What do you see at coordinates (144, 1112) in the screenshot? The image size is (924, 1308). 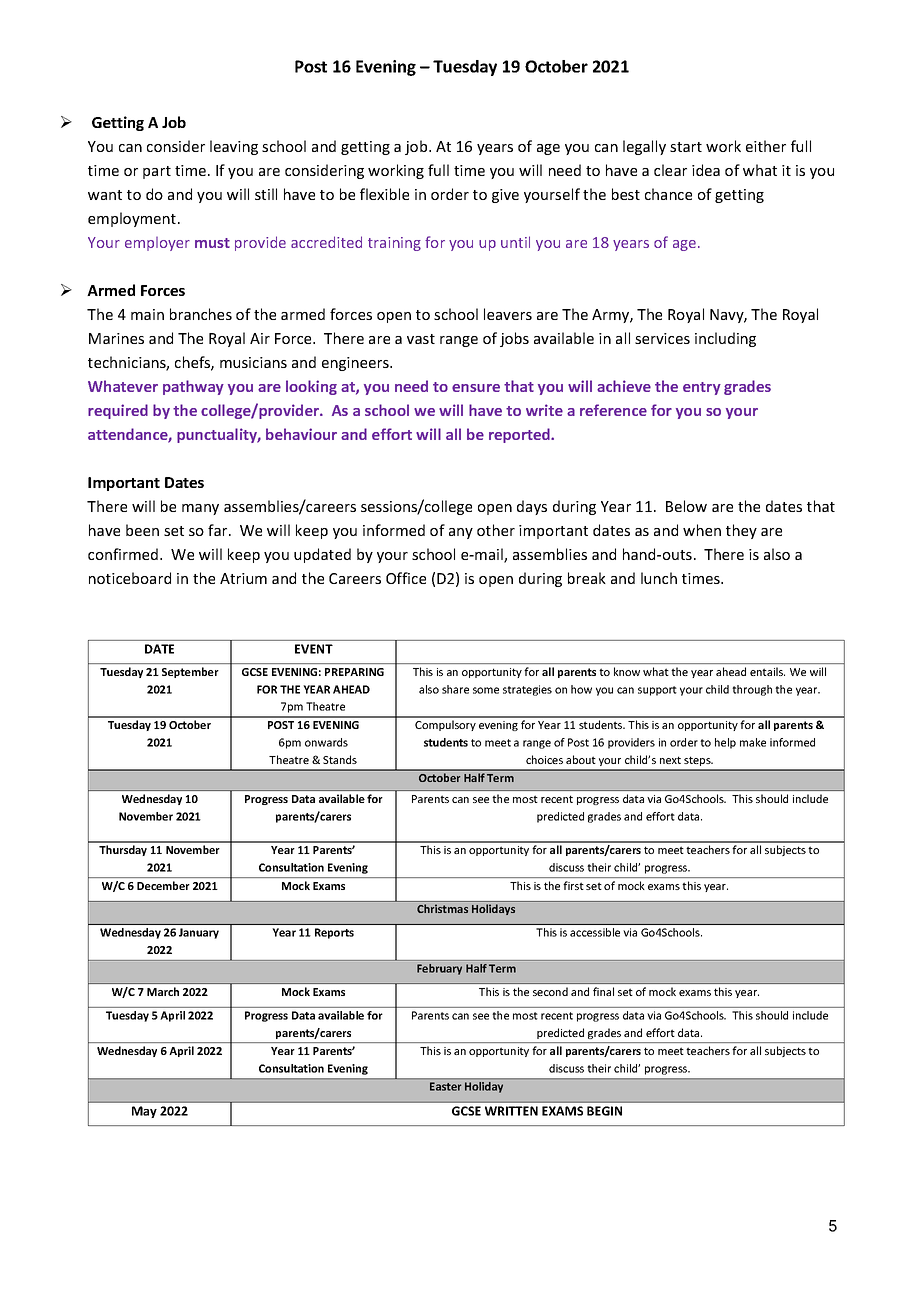 I see `May` at bounding box center [144, 1112].
